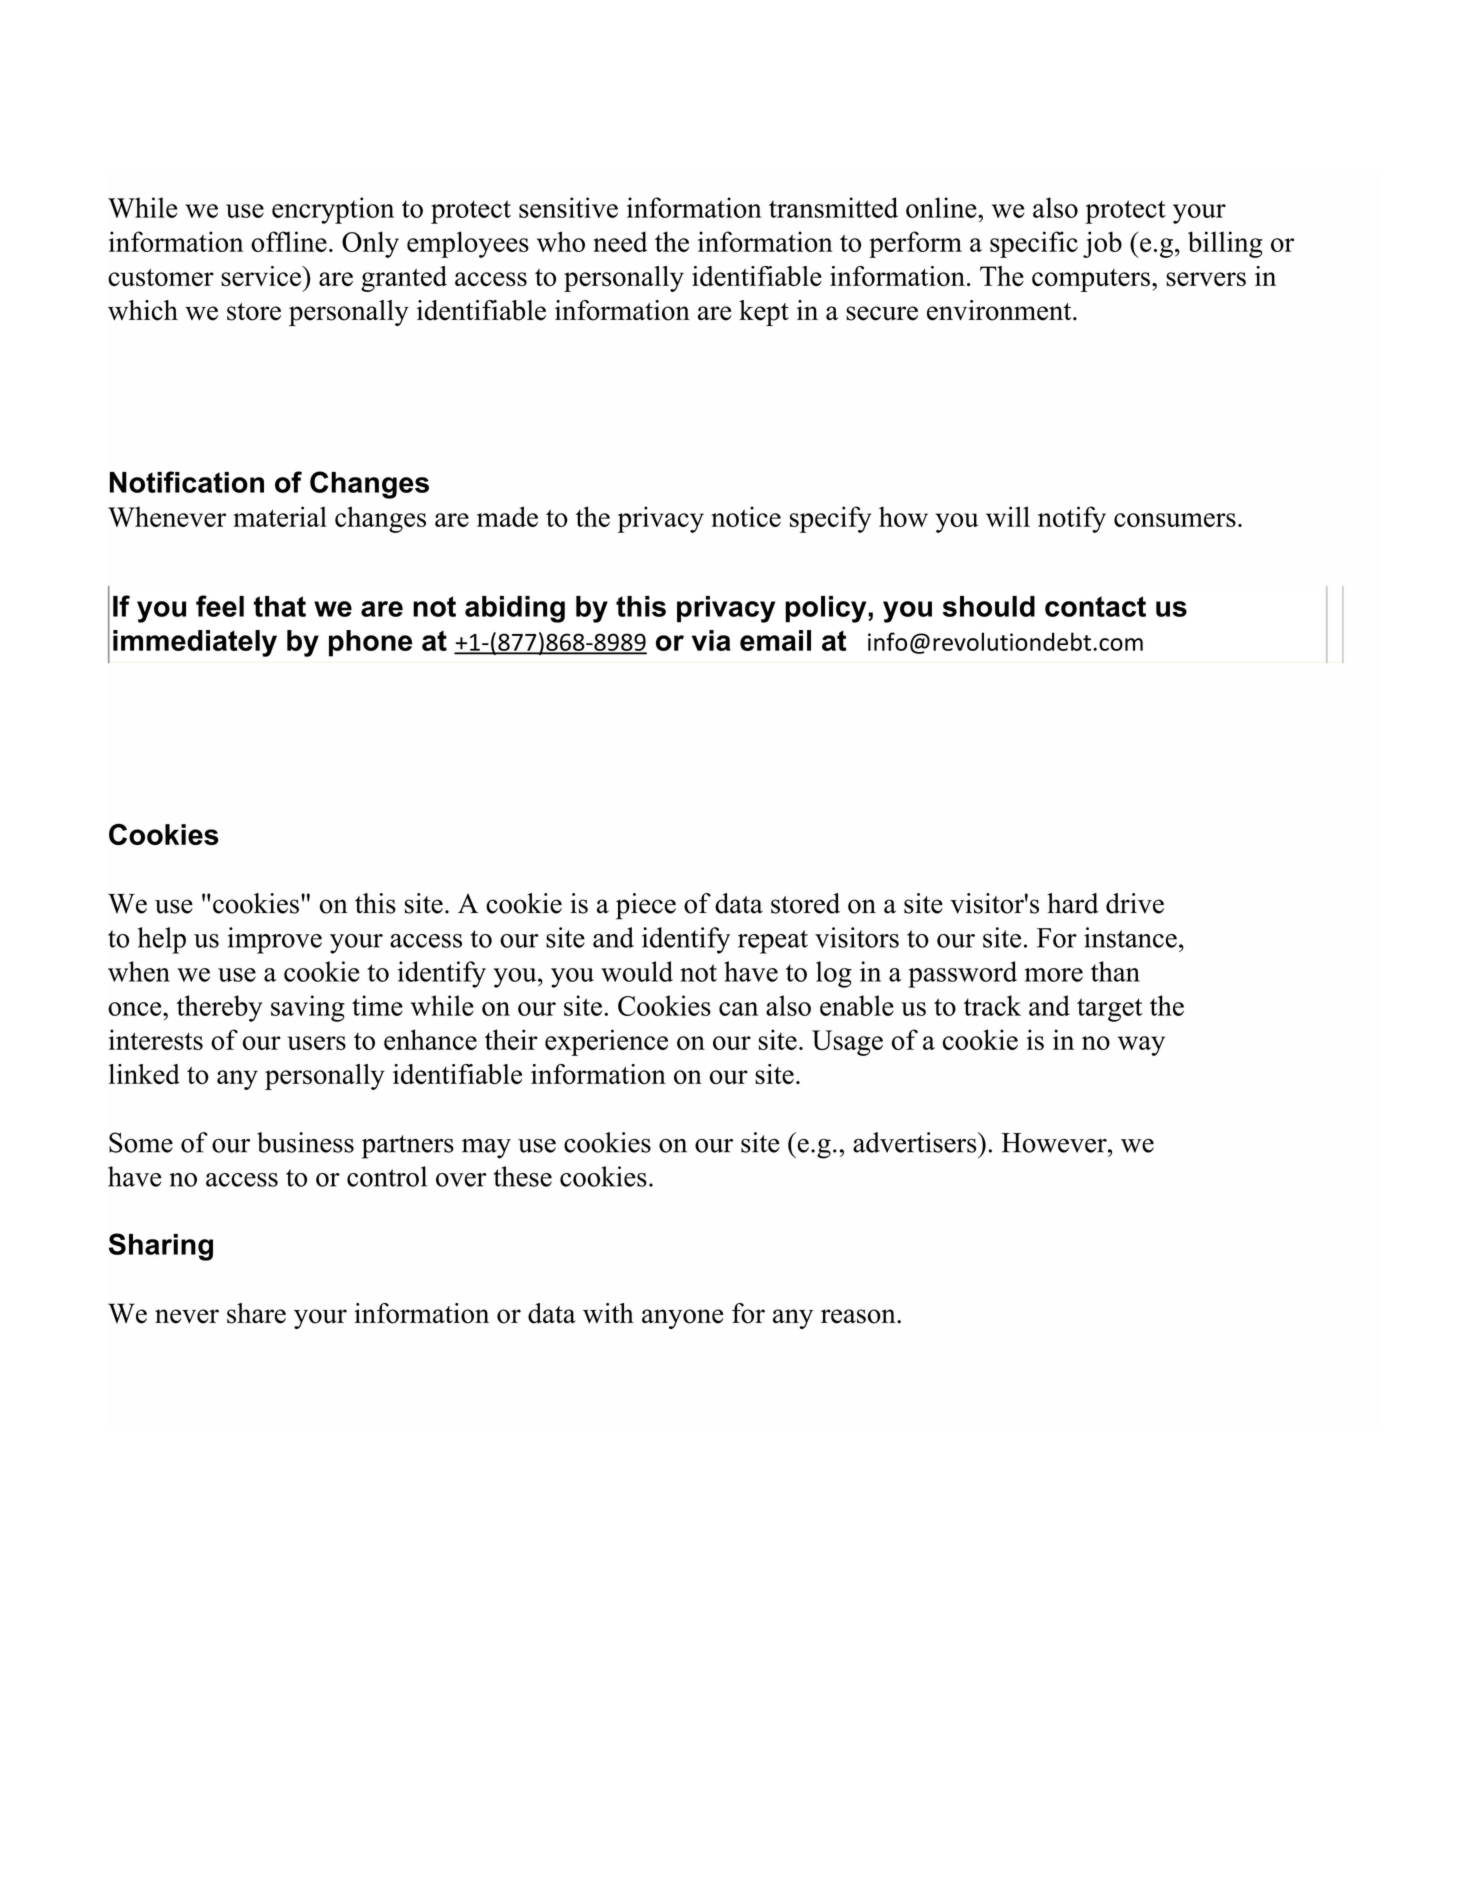 Image resolution: width=1466 pixels, height=1898 pixels. Describe the element at coordinates (1130, 937) in the image. I see `instance` at that location.
